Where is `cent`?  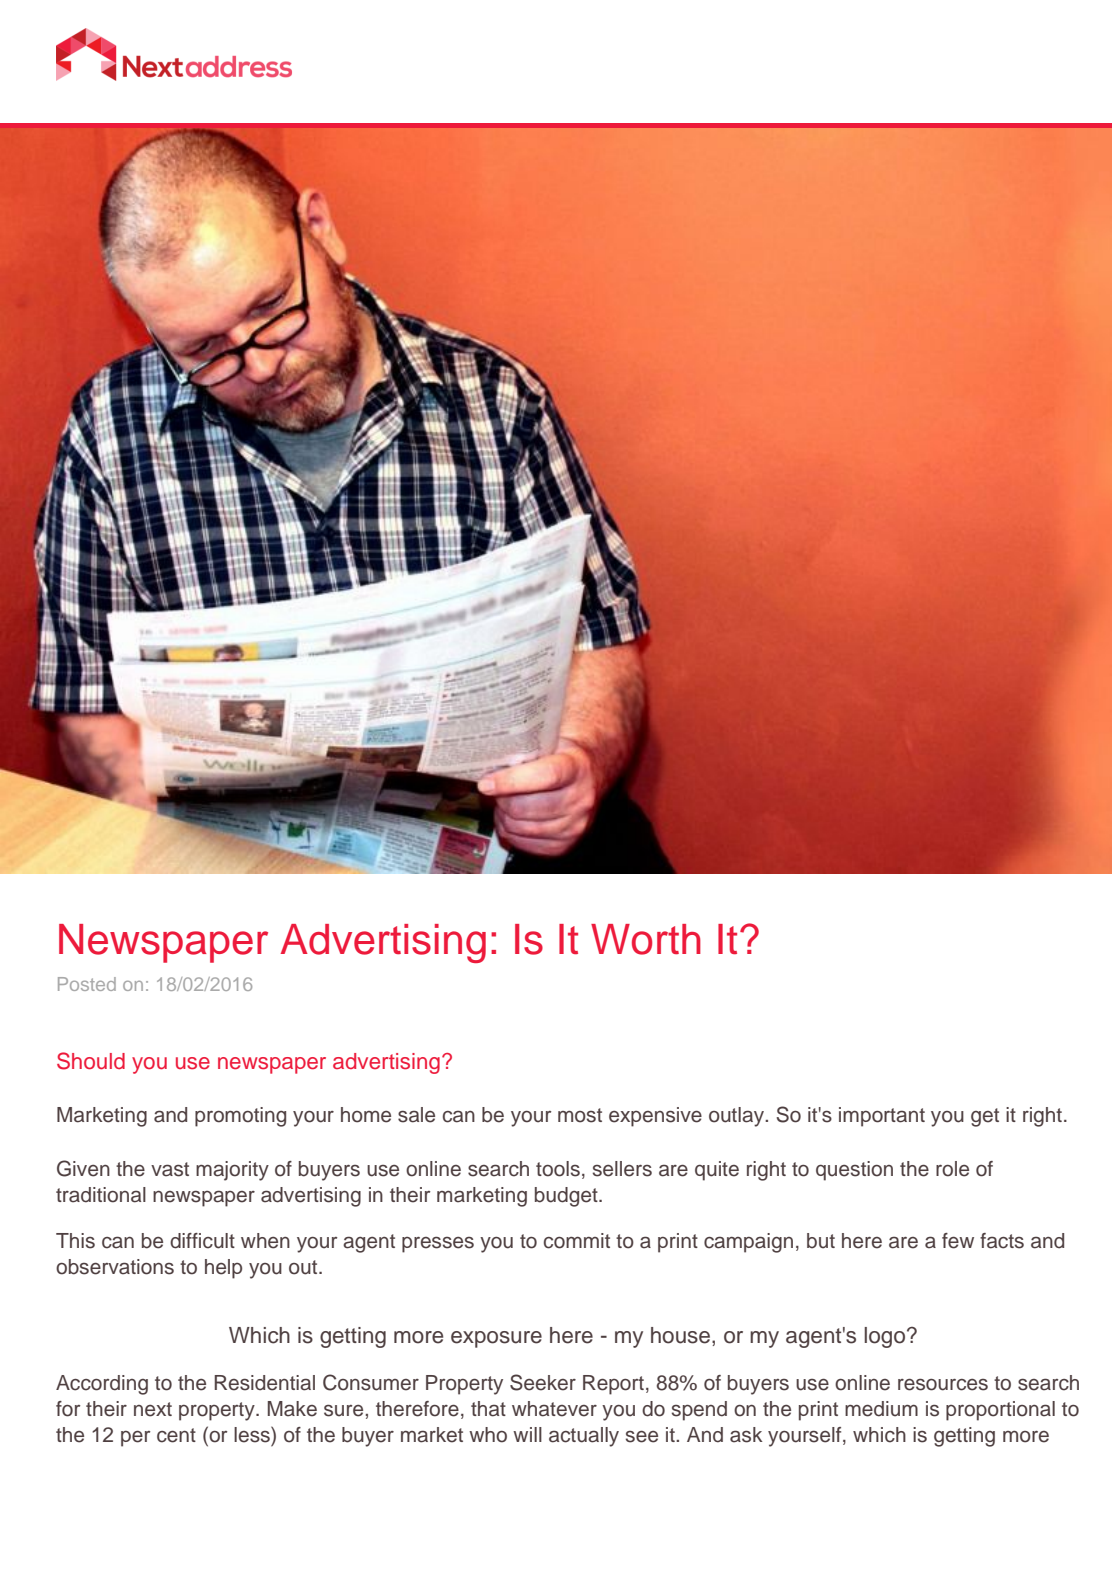 cent is located at coordinates (176, 1435).
